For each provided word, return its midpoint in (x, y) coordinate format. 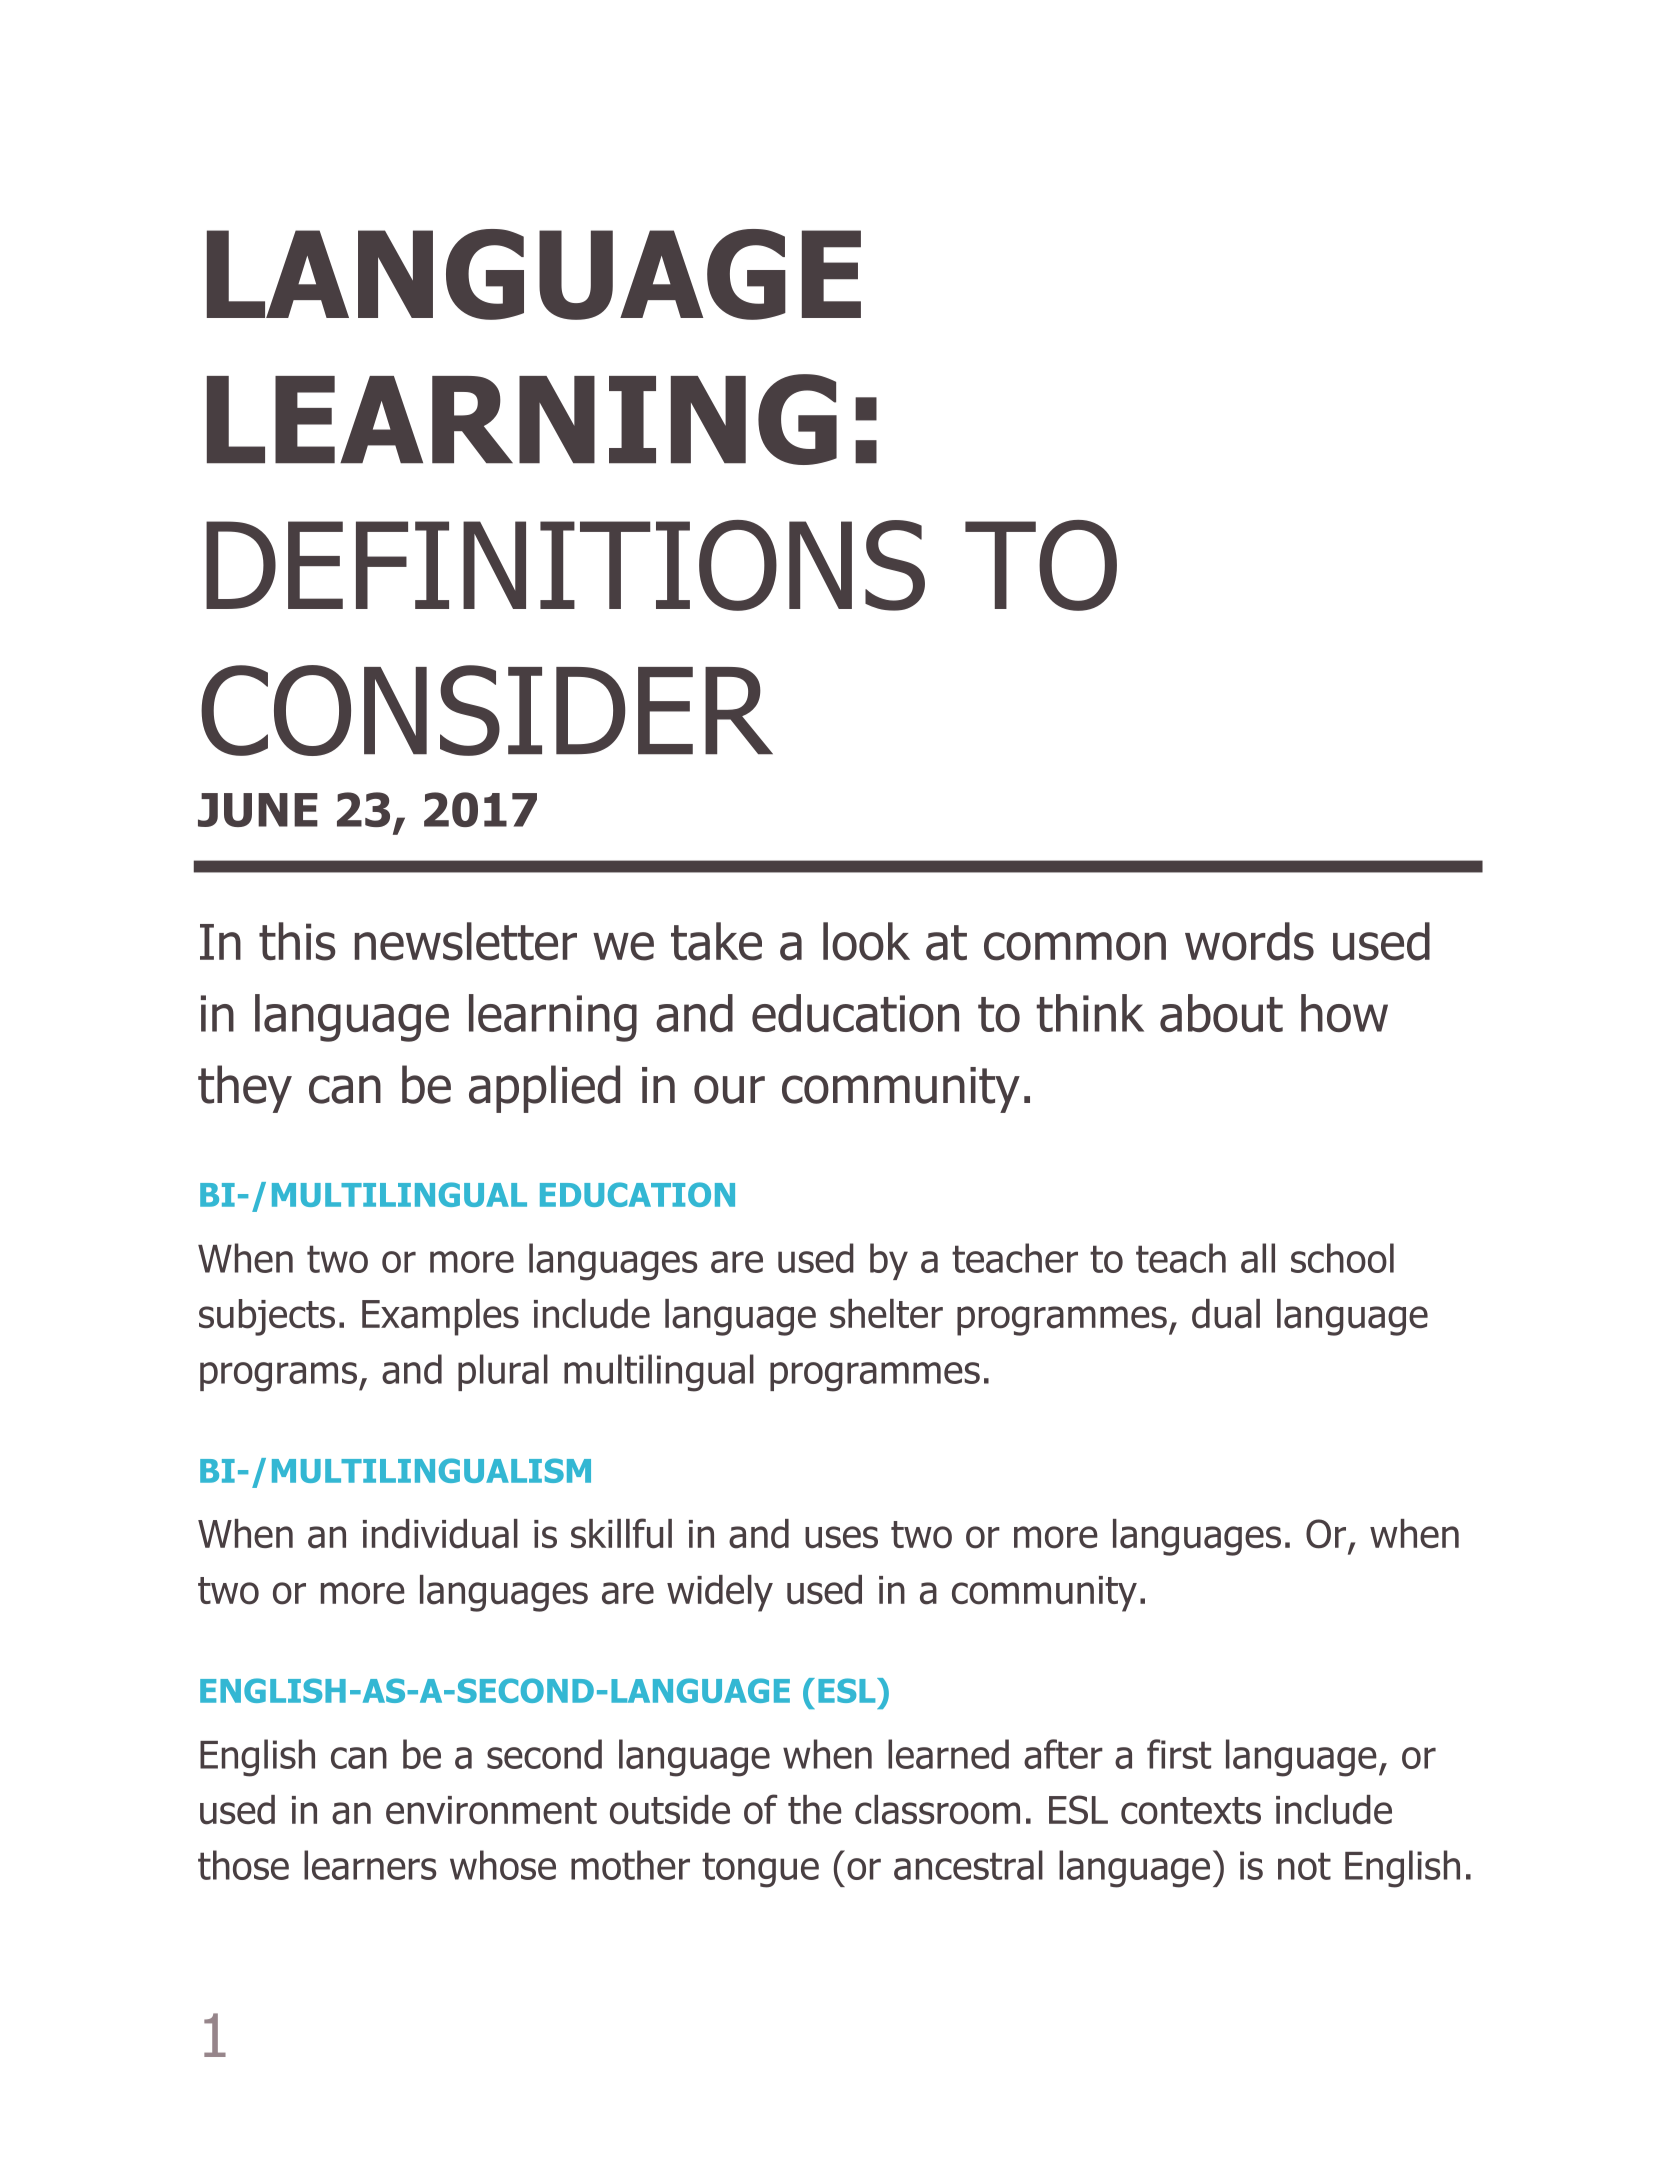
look (866, 941)
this (297, 941)
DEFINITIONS (565, 565)
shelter (886, 1313)
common (1075, 946)
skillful (621, 1533)
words (1249, 941)
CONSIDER (487, 710)
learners (370, 1865)
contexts (1191, 1811)
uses (841, 1537)
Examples (440, 1317)
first (1179, 1754)
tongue (760, 1870)
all (1258, 1258)
